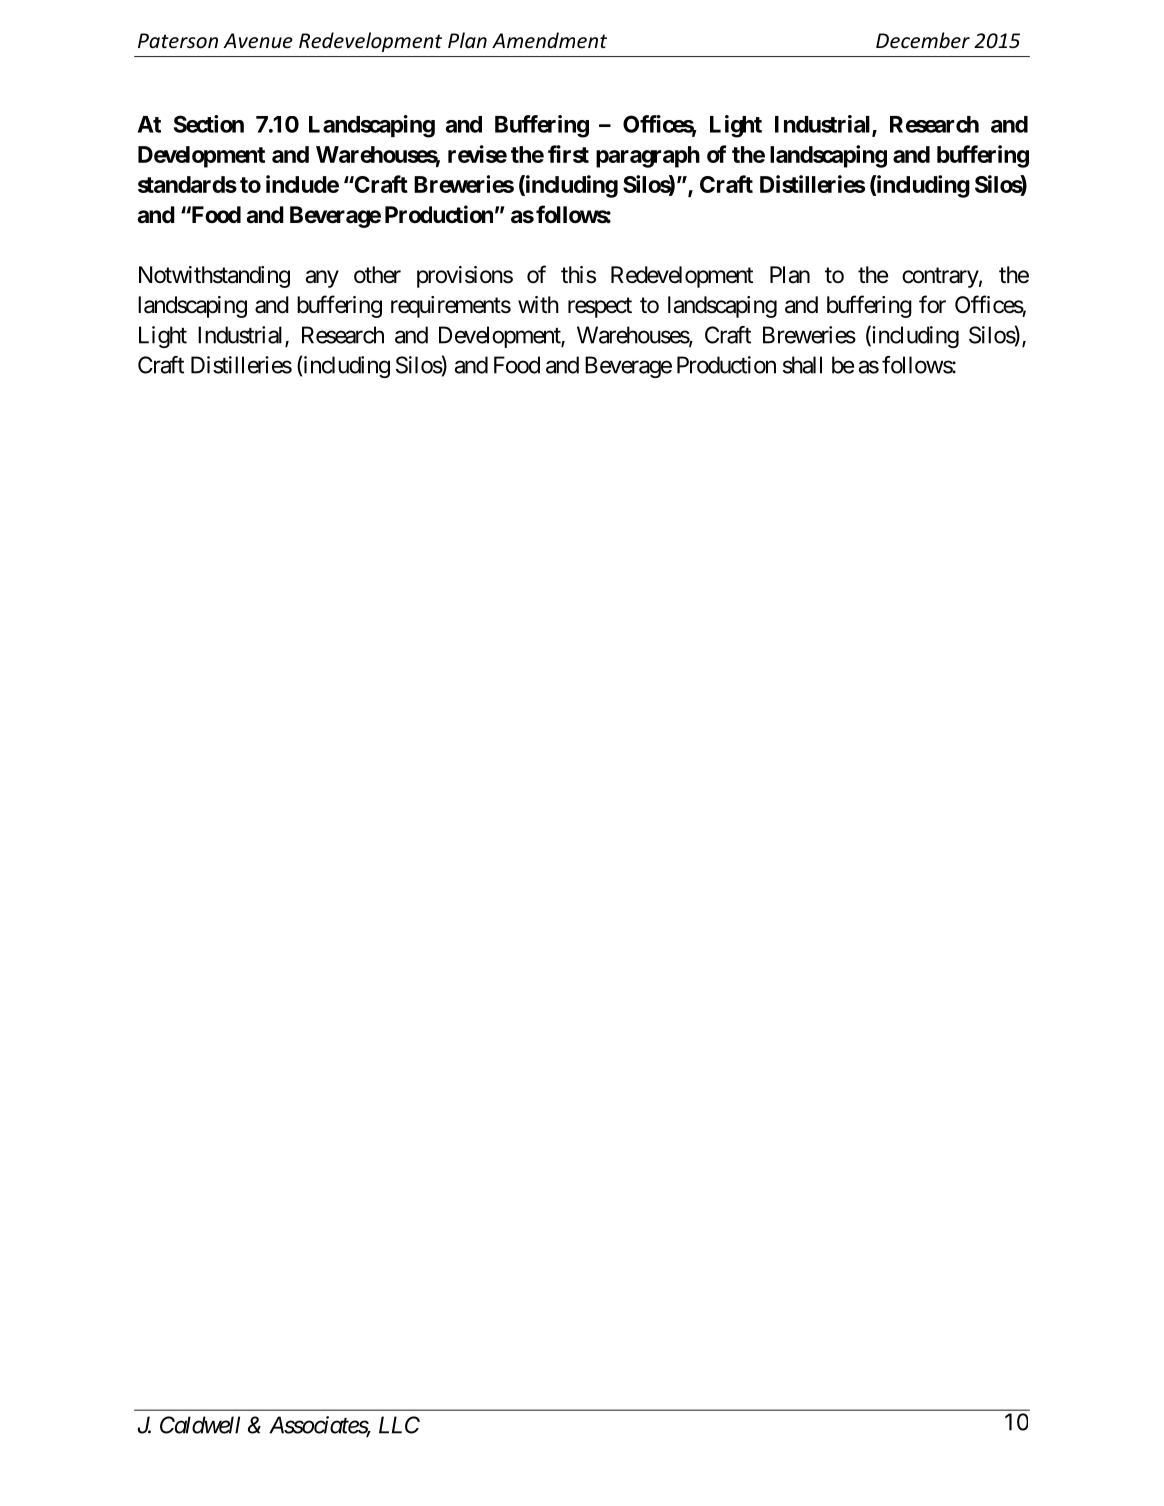 This screenshot has height=1506, width=1164. I want to click on Section, so click(209, 124).
